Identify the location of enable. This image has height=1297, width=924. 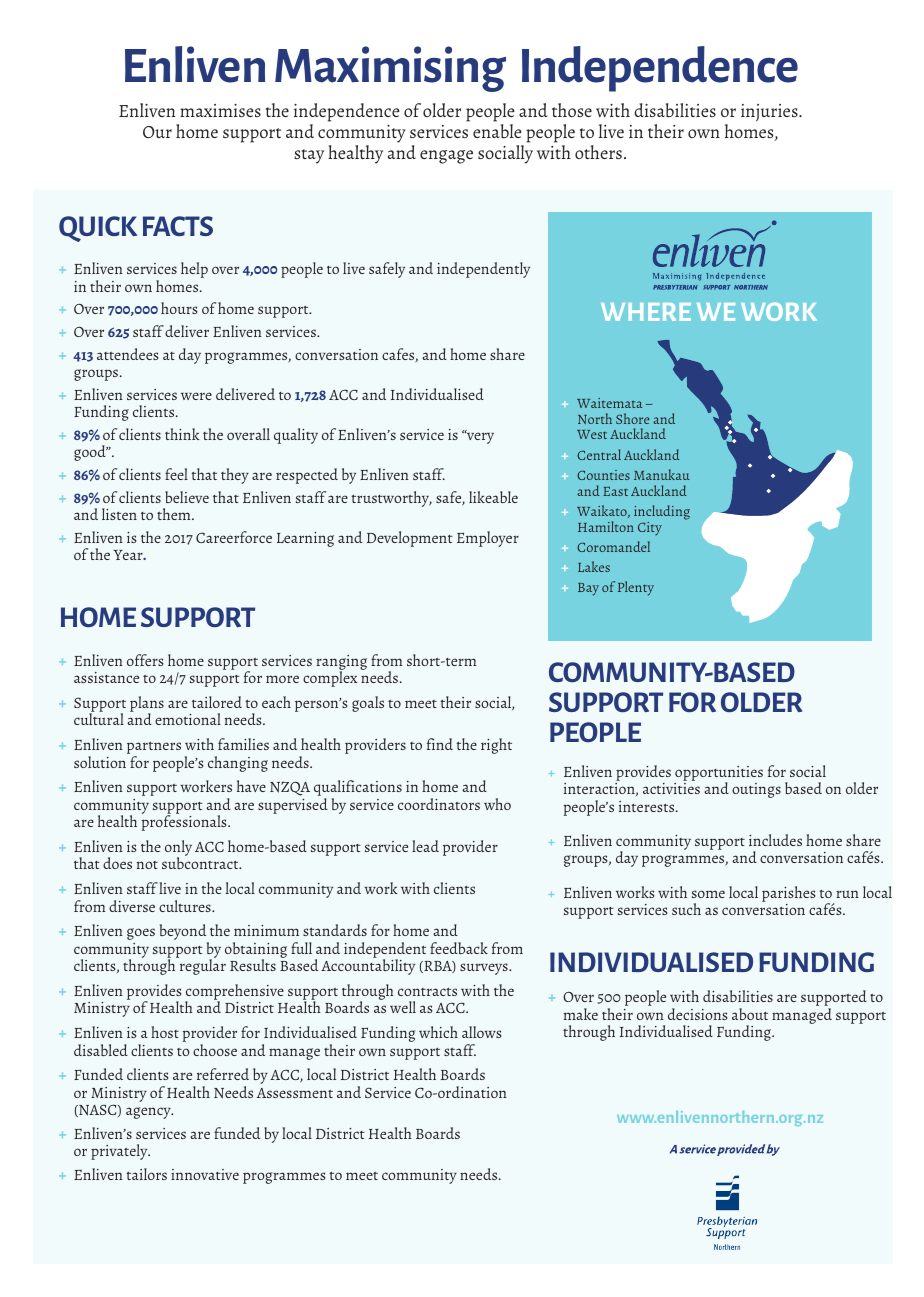
(497, 131).
